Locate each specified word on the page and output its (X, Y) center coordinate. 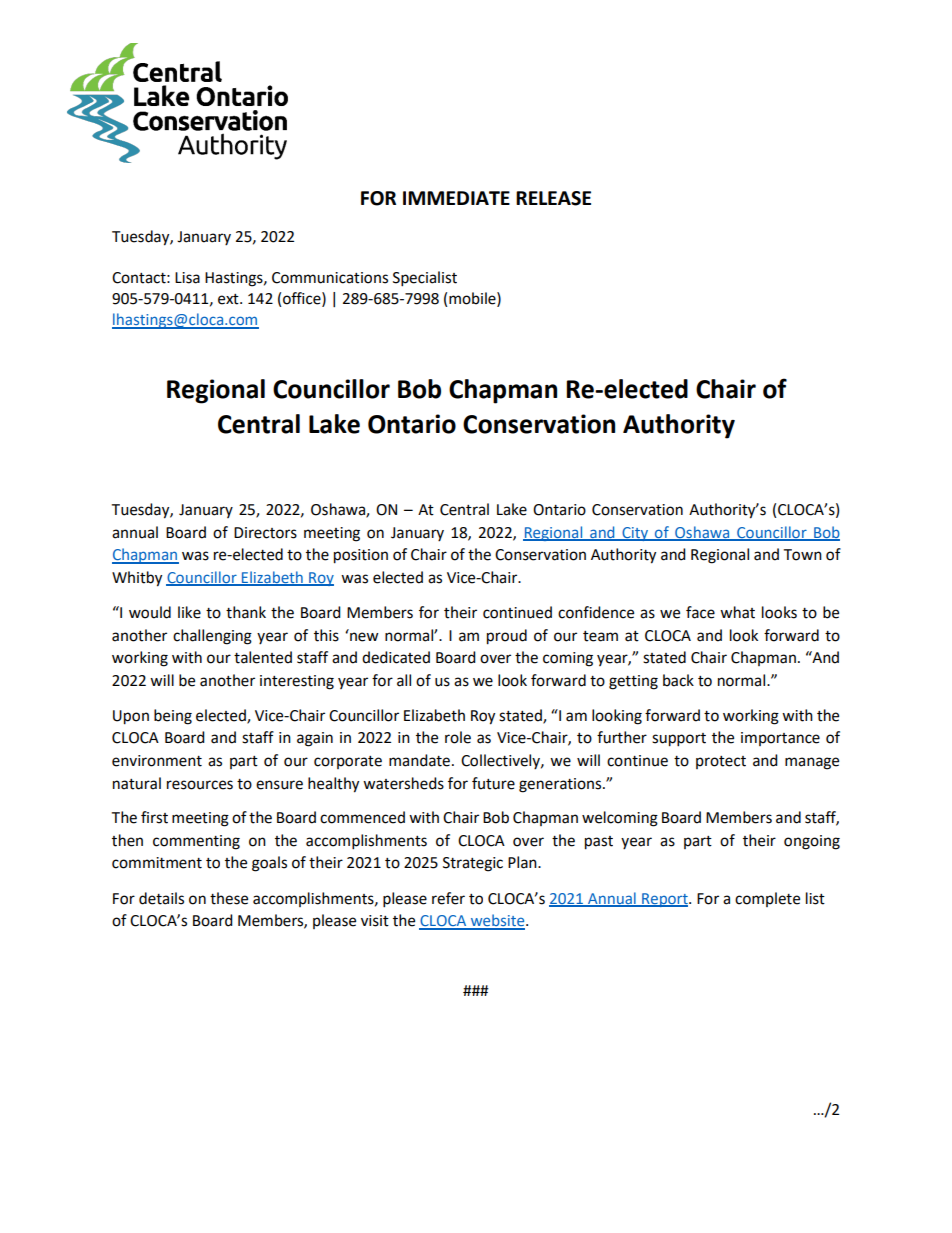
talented (263, 657)
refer (448, 898)
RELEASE (553, 198)
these (229, 898)
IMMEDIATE (456, 198)
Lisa (187, 278)
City (635, 534)
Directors (265, 533)
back (678, 680)
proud (507, 637)
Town (802, 555)
